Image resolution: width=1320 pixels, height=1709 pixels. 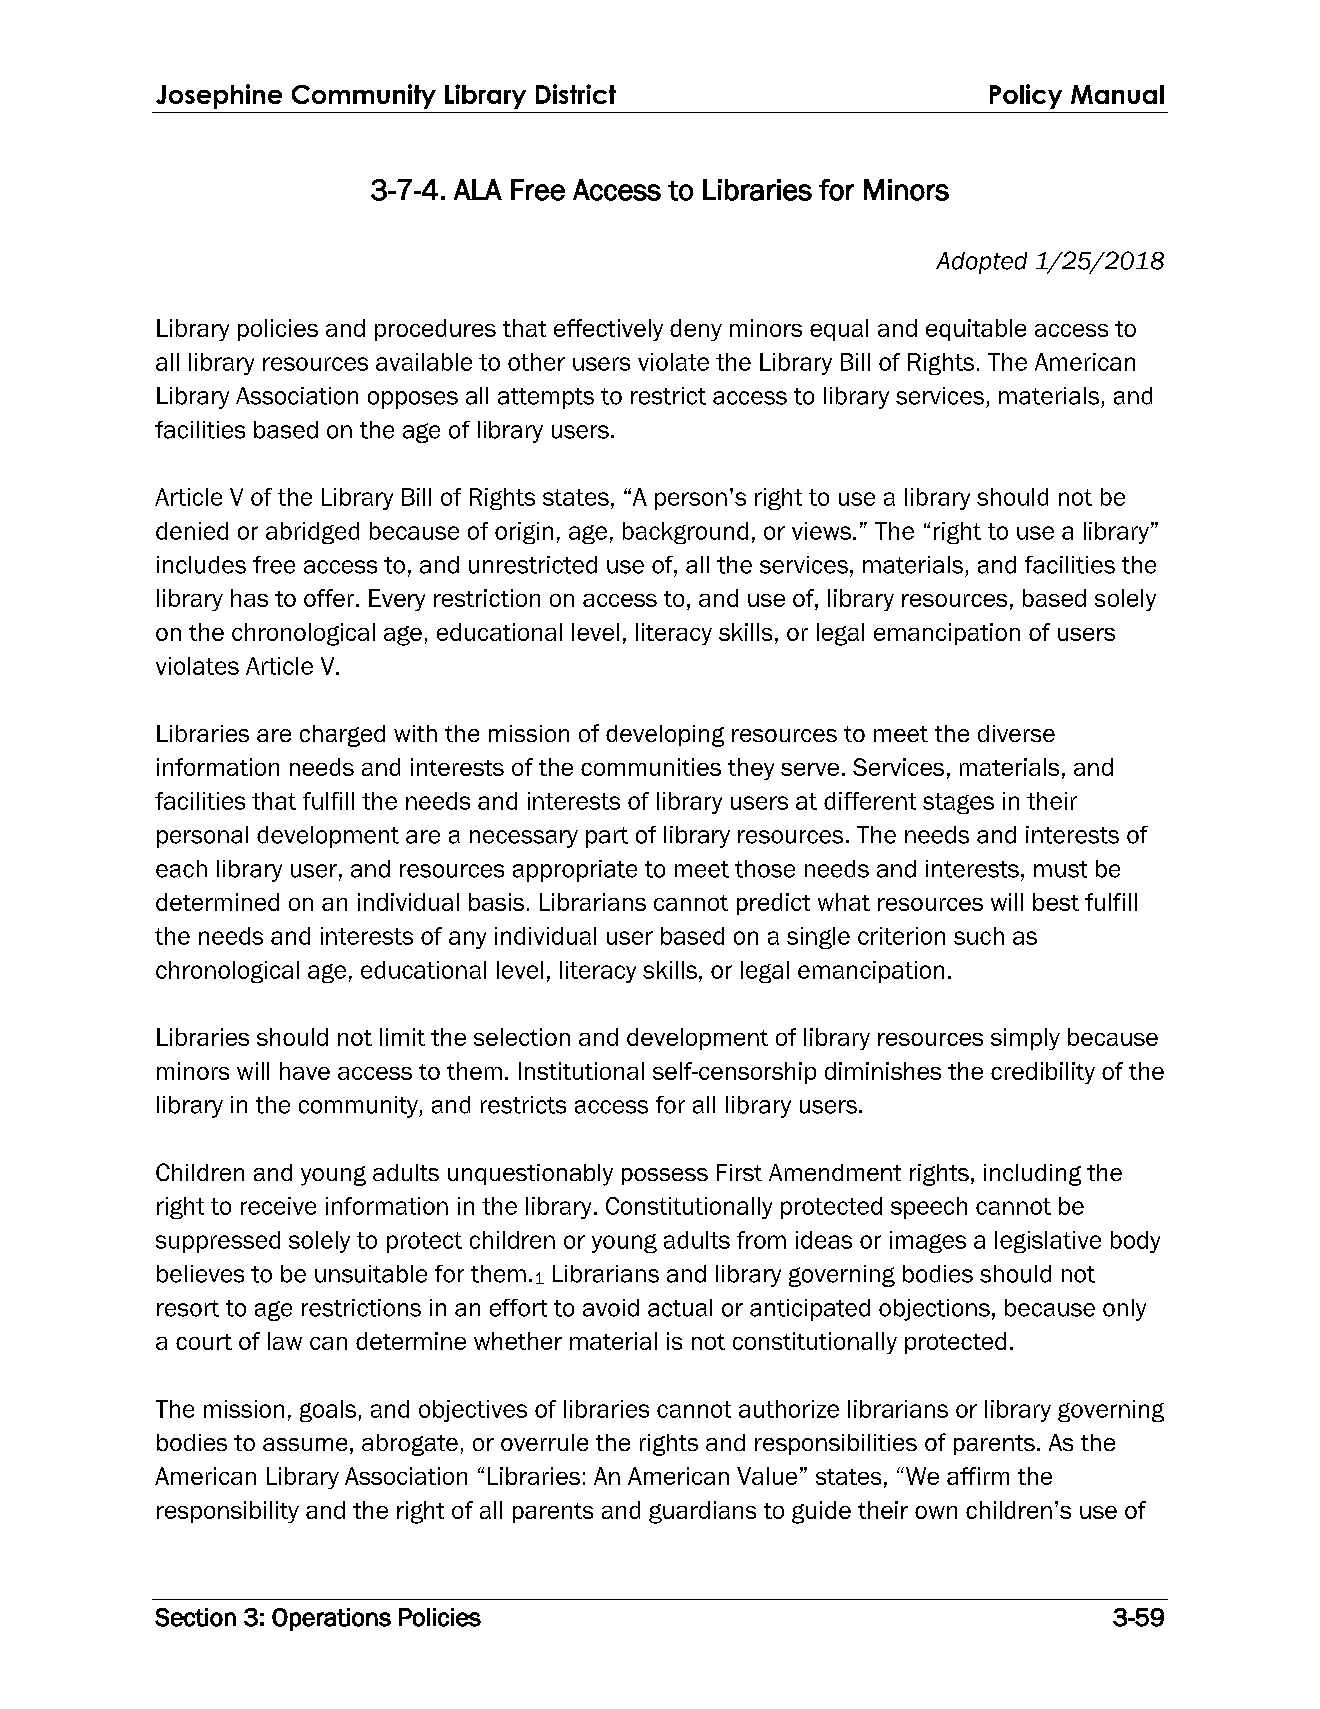 I want to click on must, so click(x=1060, y=869).
